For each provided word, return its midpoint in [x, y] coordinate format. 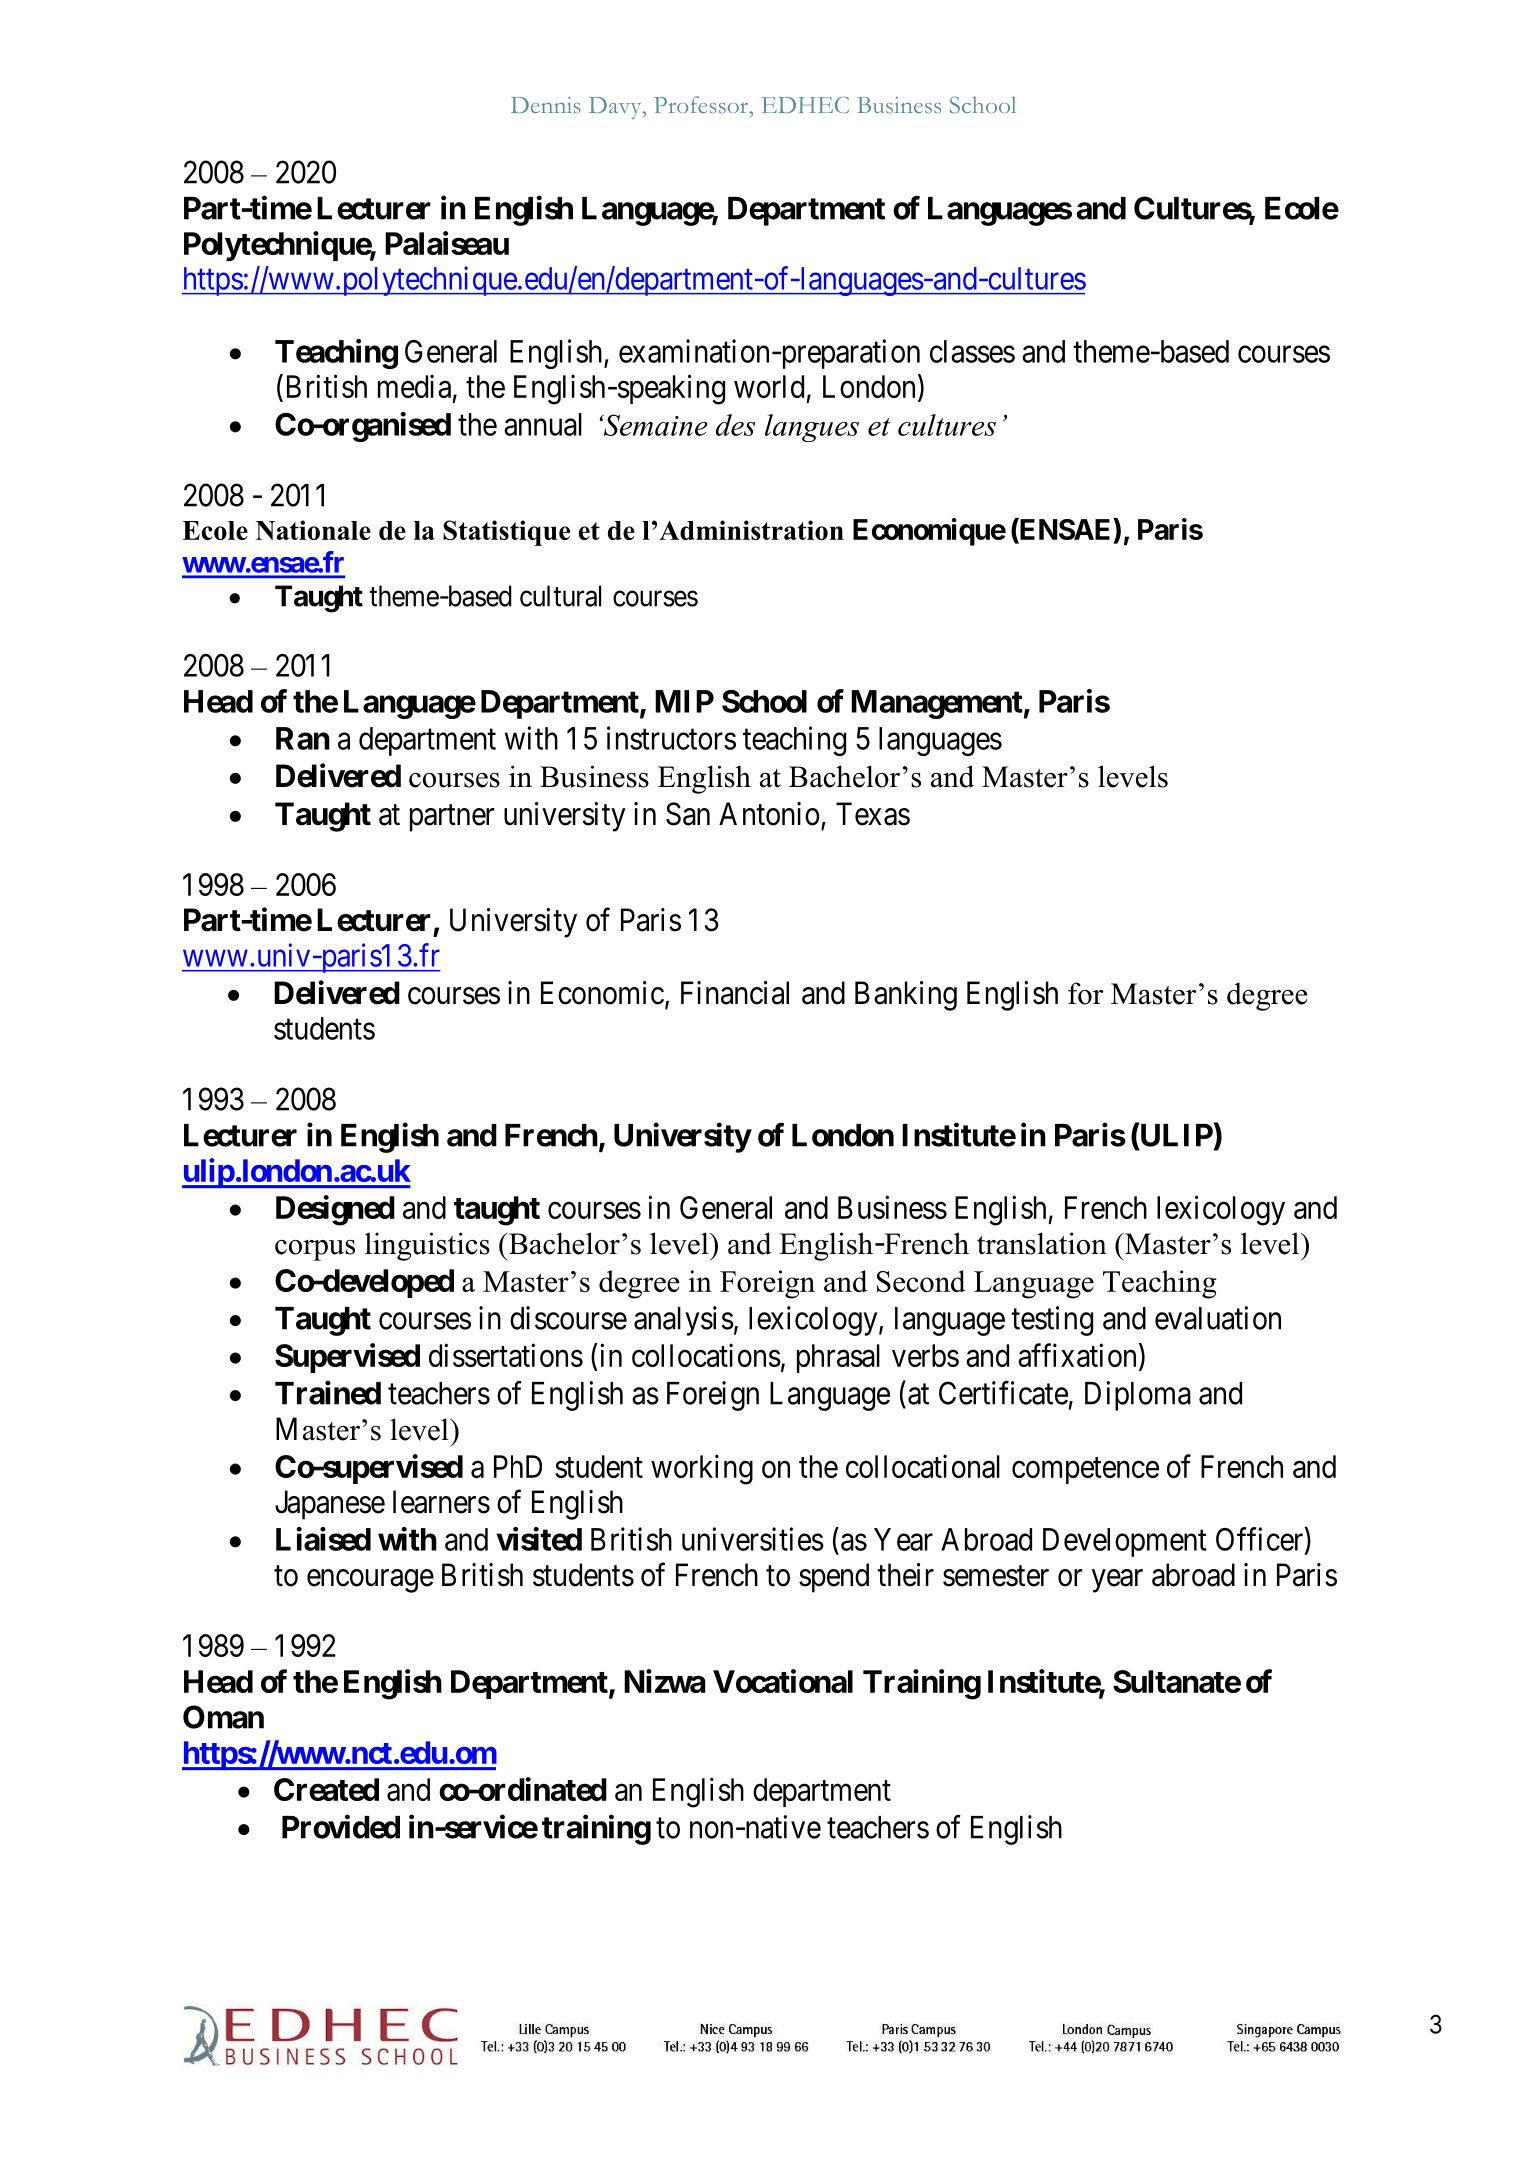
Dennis [546, 105]
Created [326, 1789]
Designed [335, 1210]
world [769, 386]
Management [937, 704]
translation [1042, 1243]
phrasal [838, 1358]
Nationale [313, 530]
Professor [702, 105]
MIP [684, 701]
